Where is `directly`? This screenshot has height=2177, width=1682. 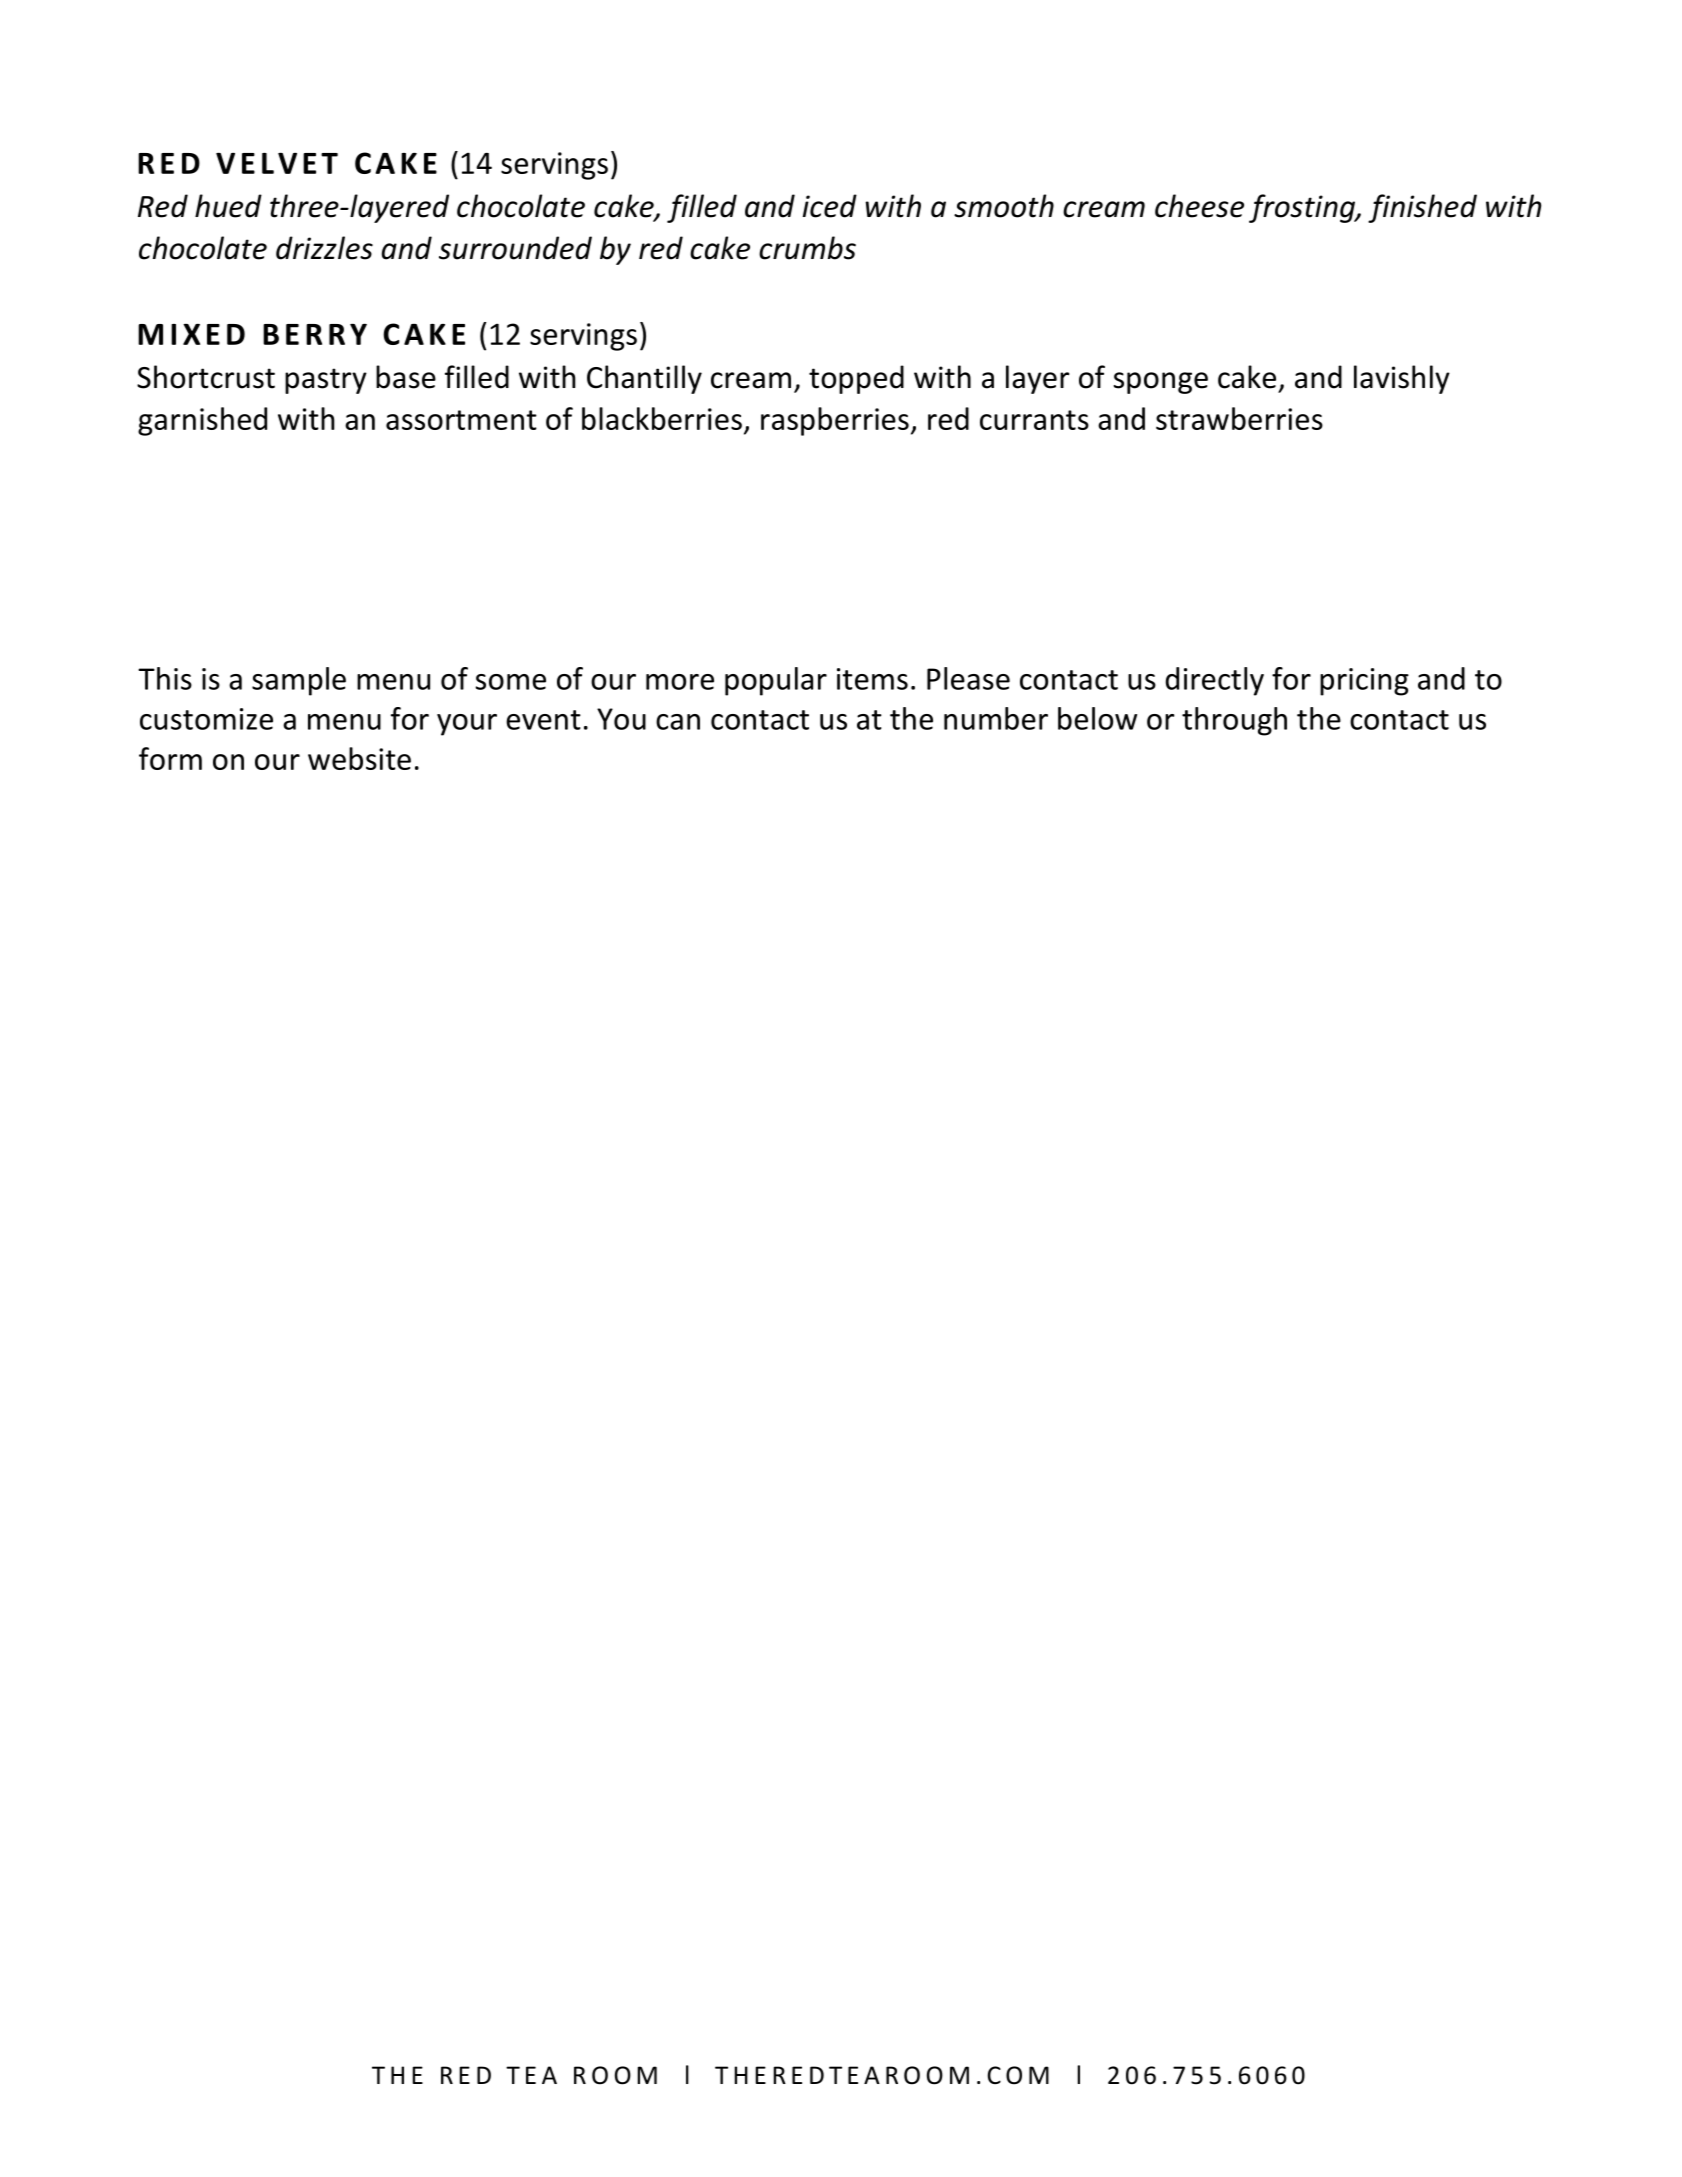
directly is located at coordinates (1215, 681).
